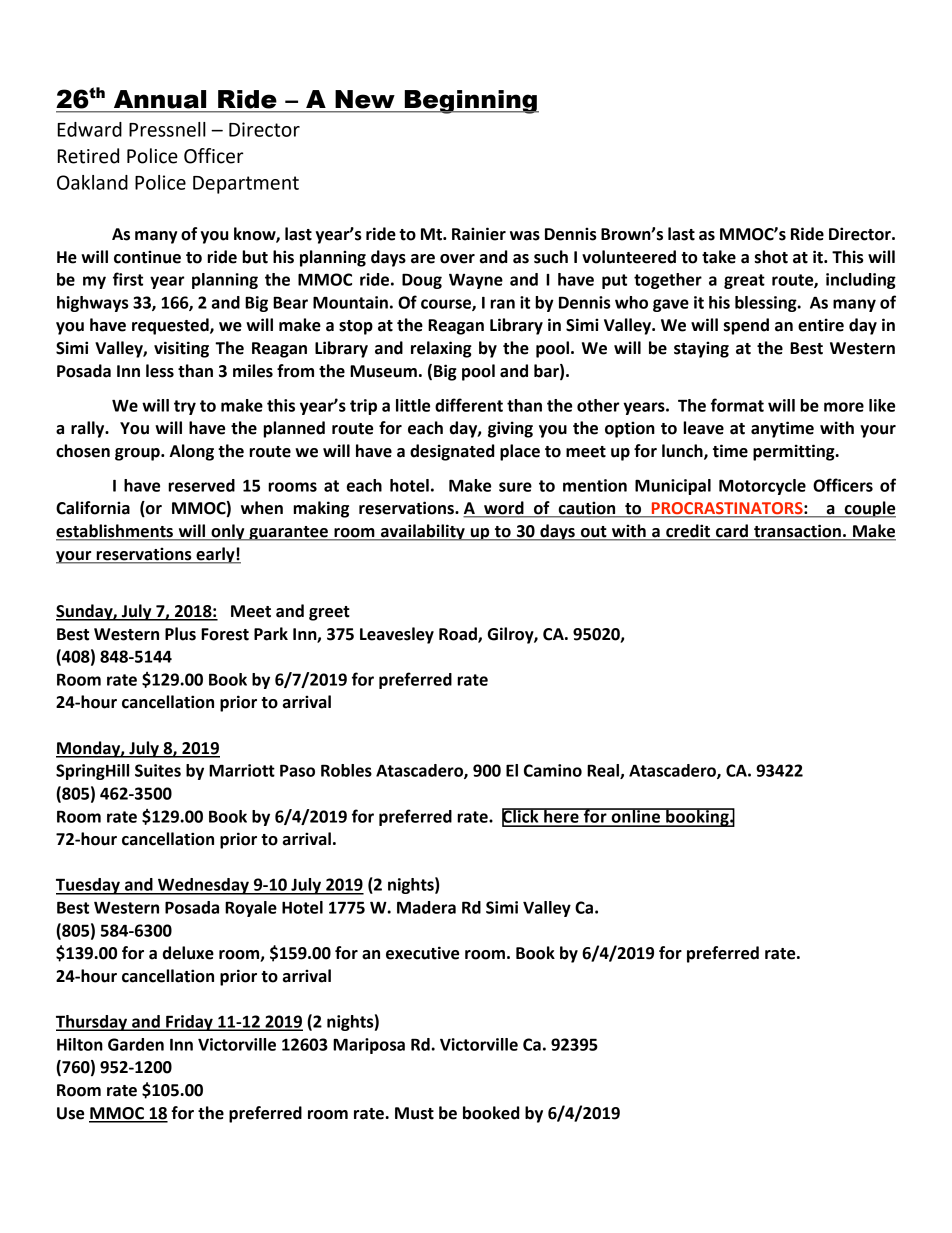 The image size is (952, 1233). Describe the element at coordinates (459, 635) in the screenshot. I see `Road` at that location.
